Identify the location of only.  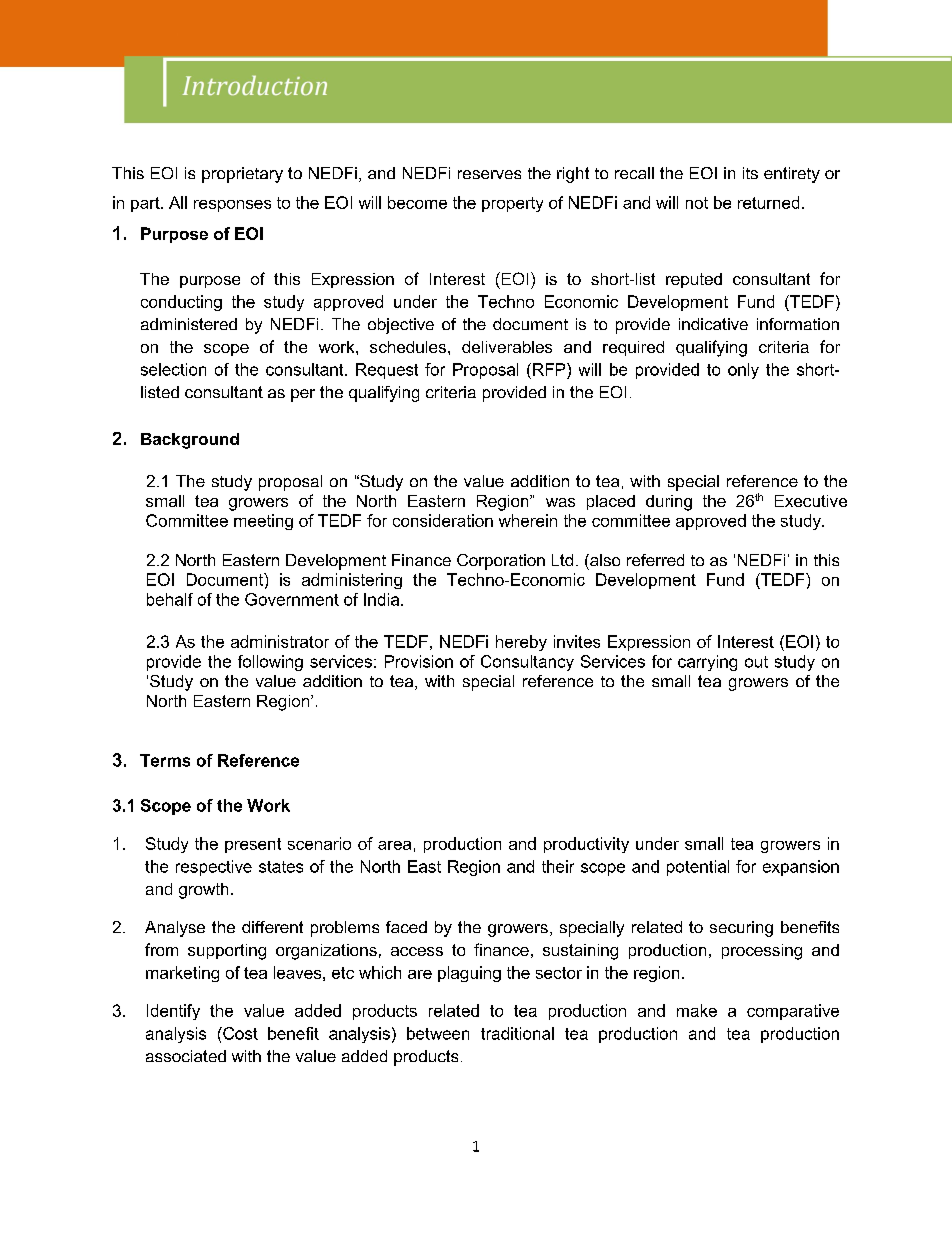
(743, 371).
